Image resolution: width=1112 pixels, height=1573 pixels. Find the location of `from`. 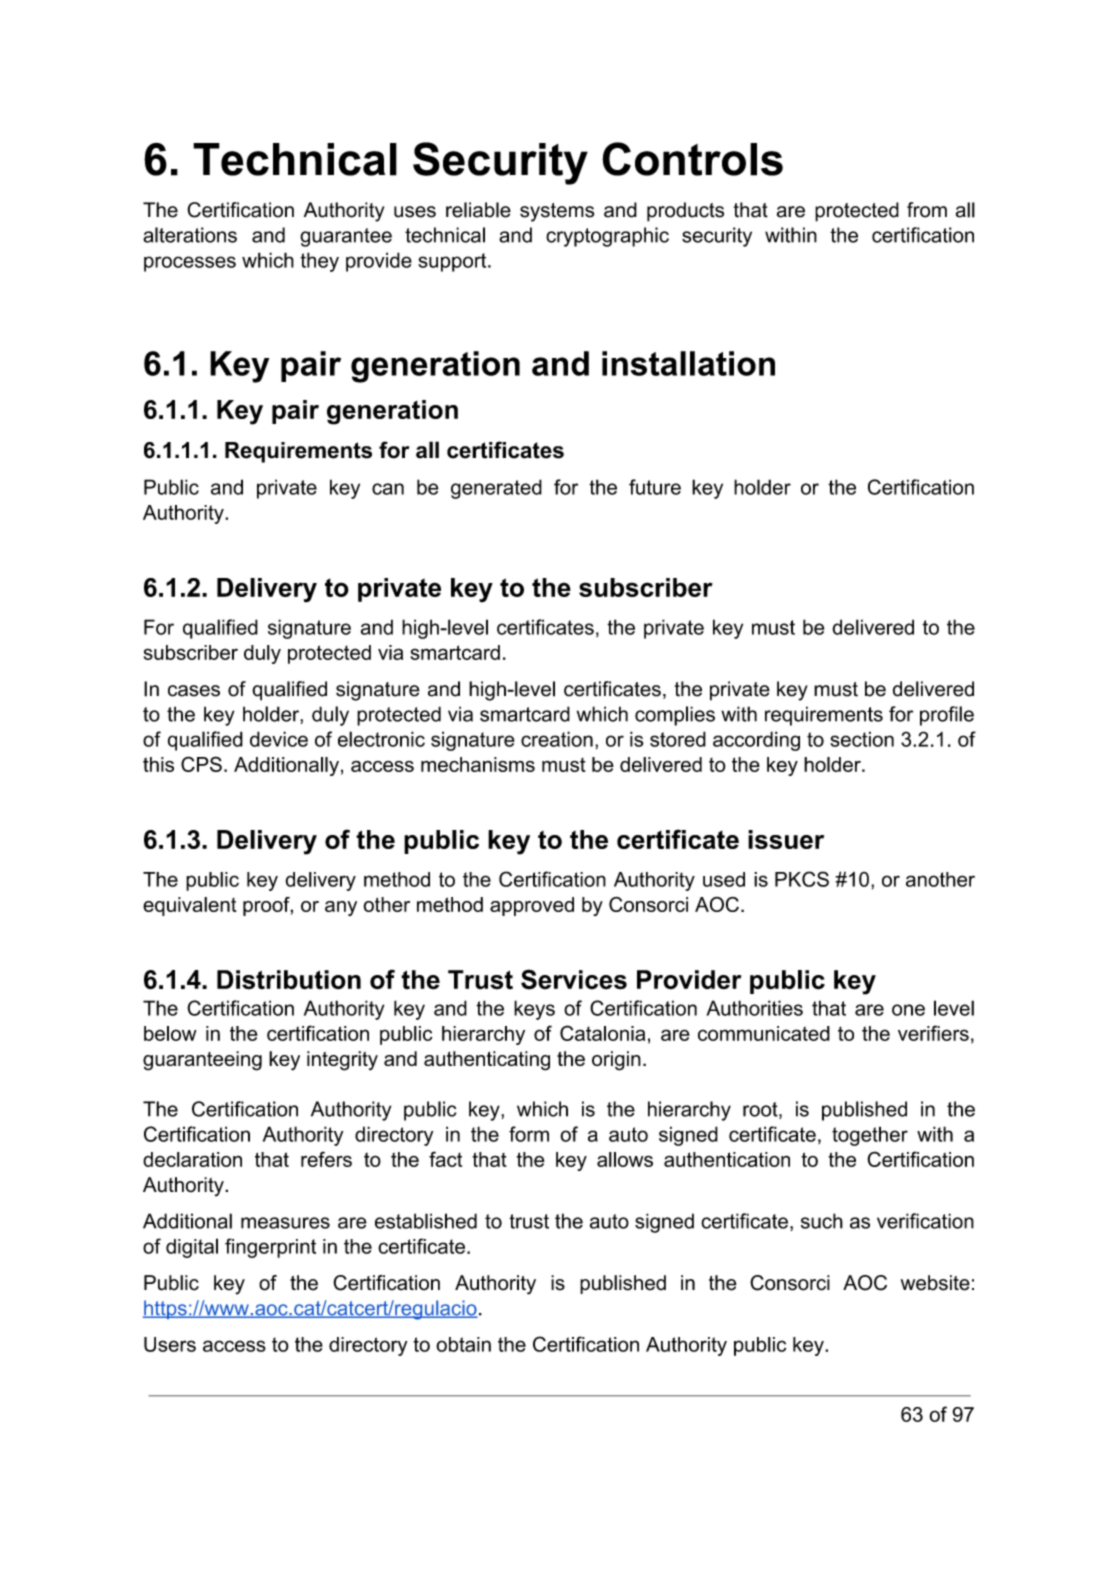

from is located at coordinates (927, 210).
